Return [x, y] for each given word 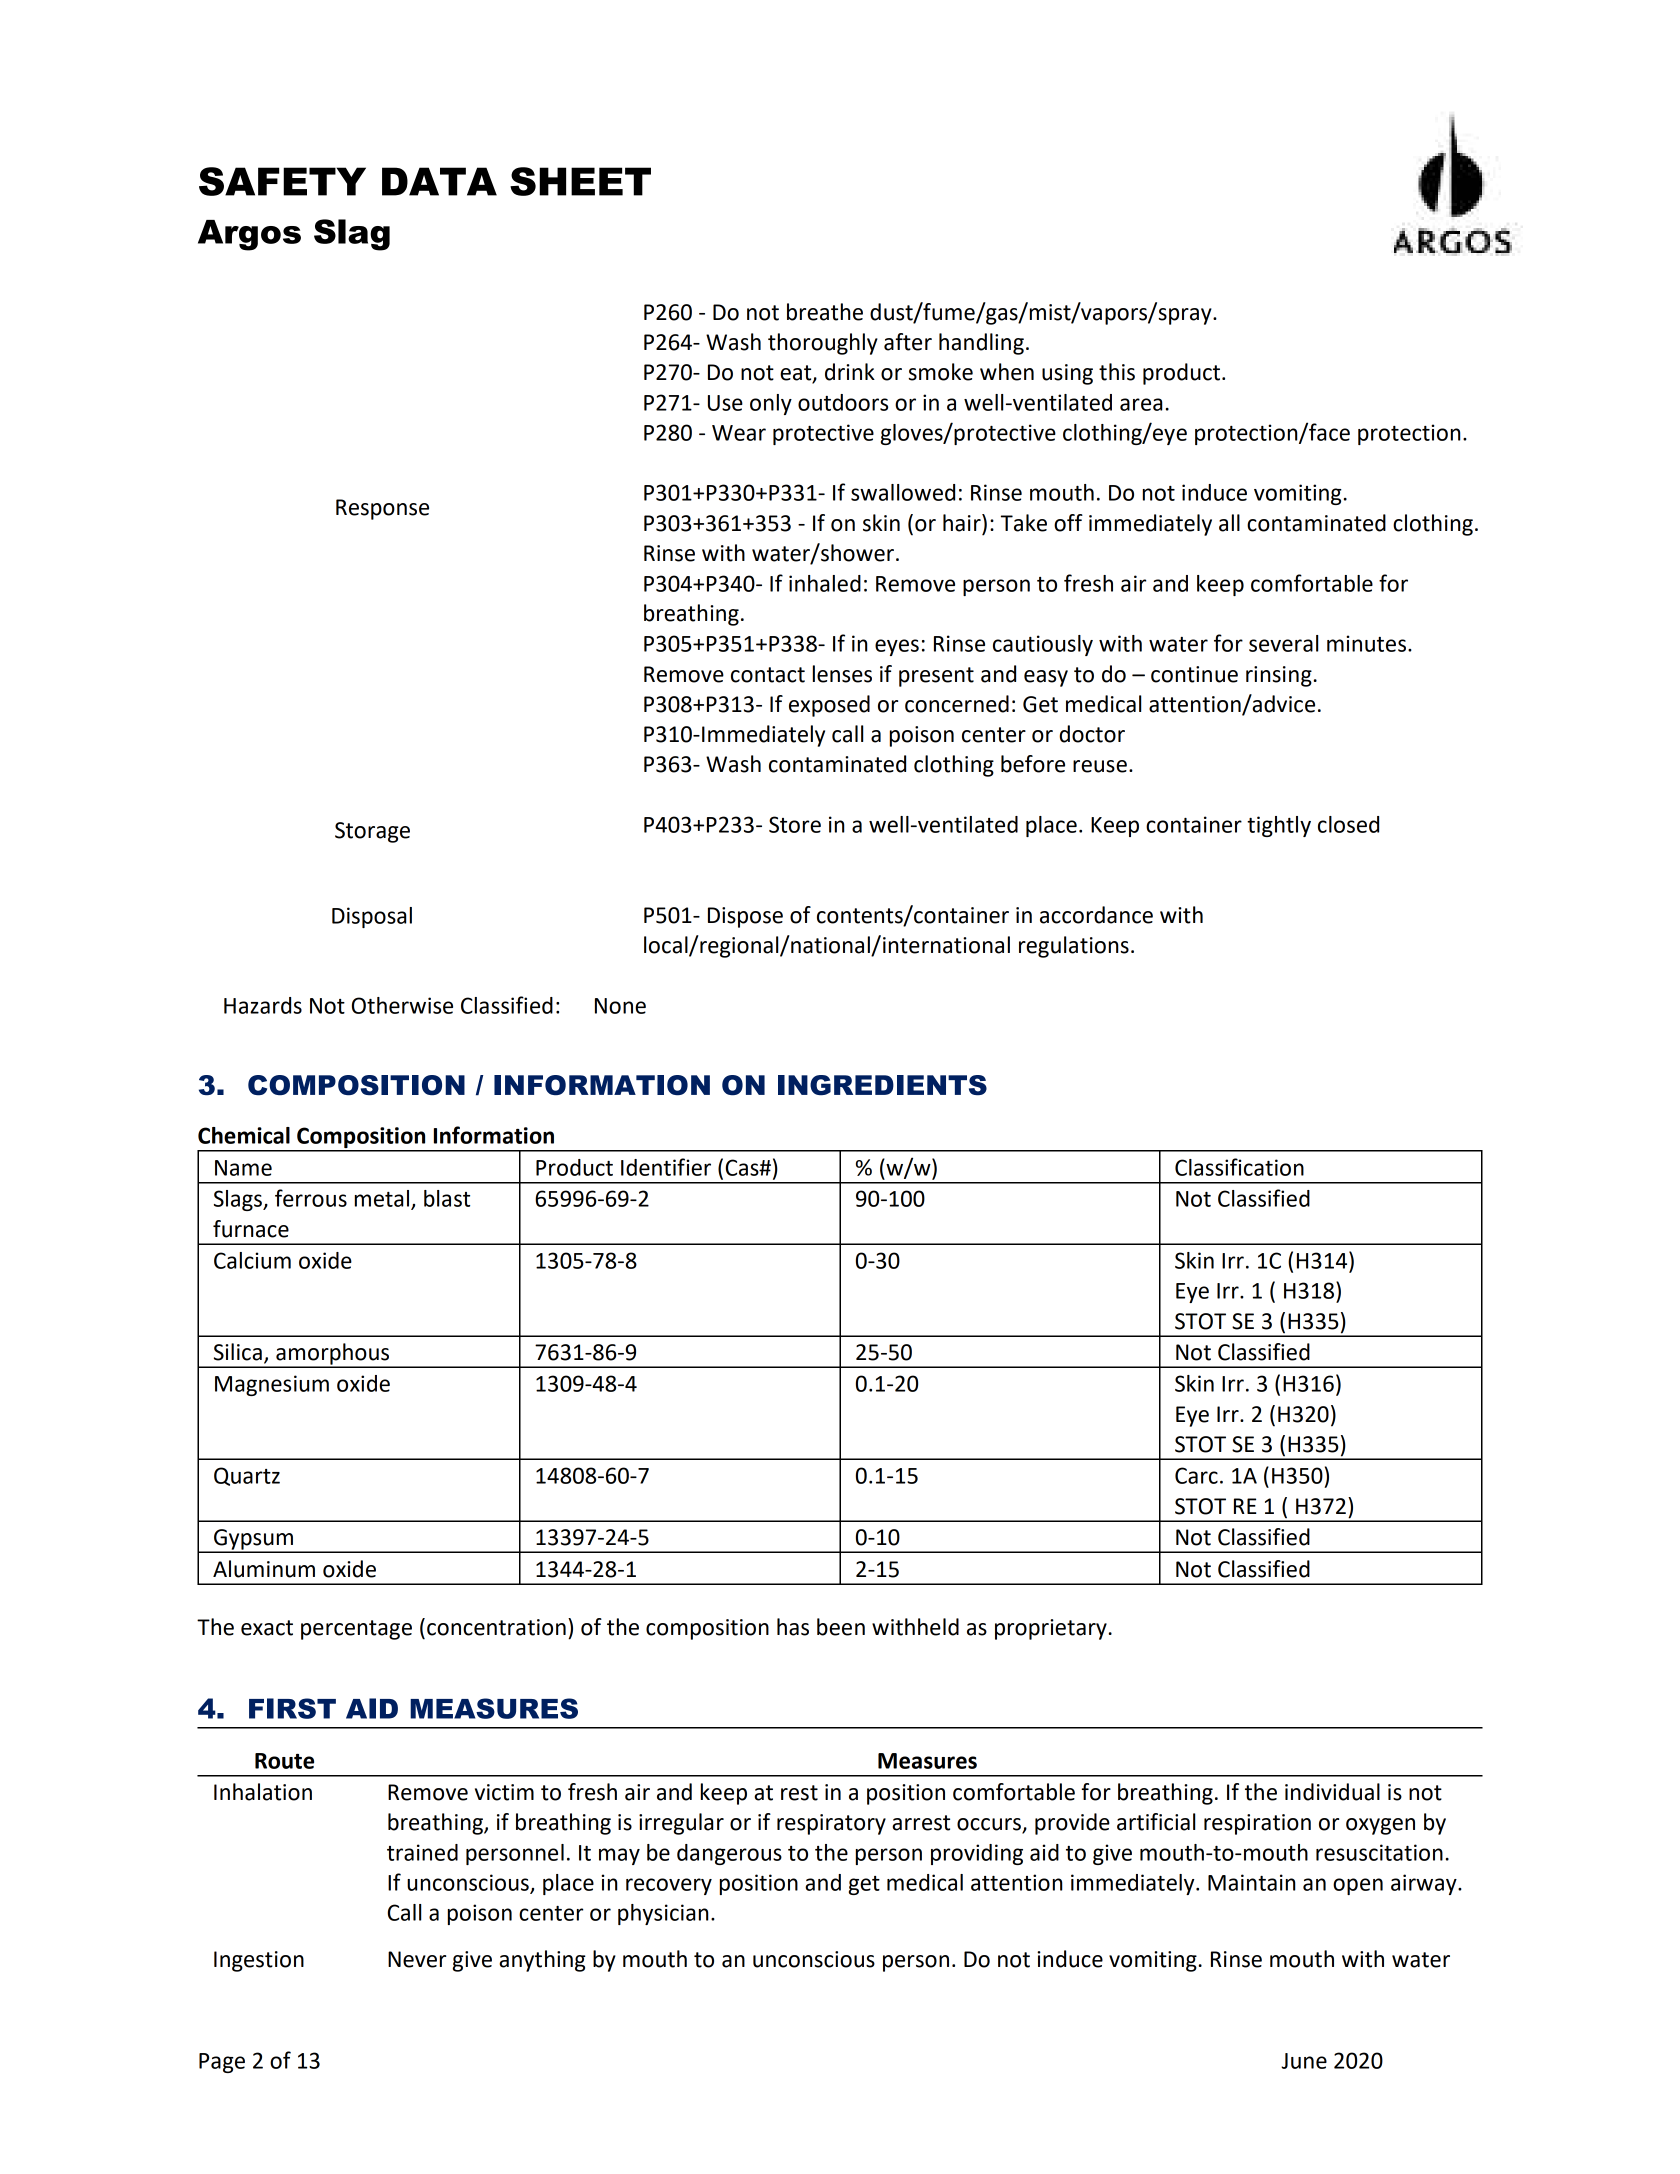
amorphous [333, 1355]
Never [417, 1959]
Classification [1239, 1167]
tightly [1279, 826]
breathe [825, 312]
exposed [829, 706]
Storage [372, 832]
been [841, 1627]
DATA [439, 181]
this [1117, 372]
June [1304, 2061]
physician [663, 1914]
